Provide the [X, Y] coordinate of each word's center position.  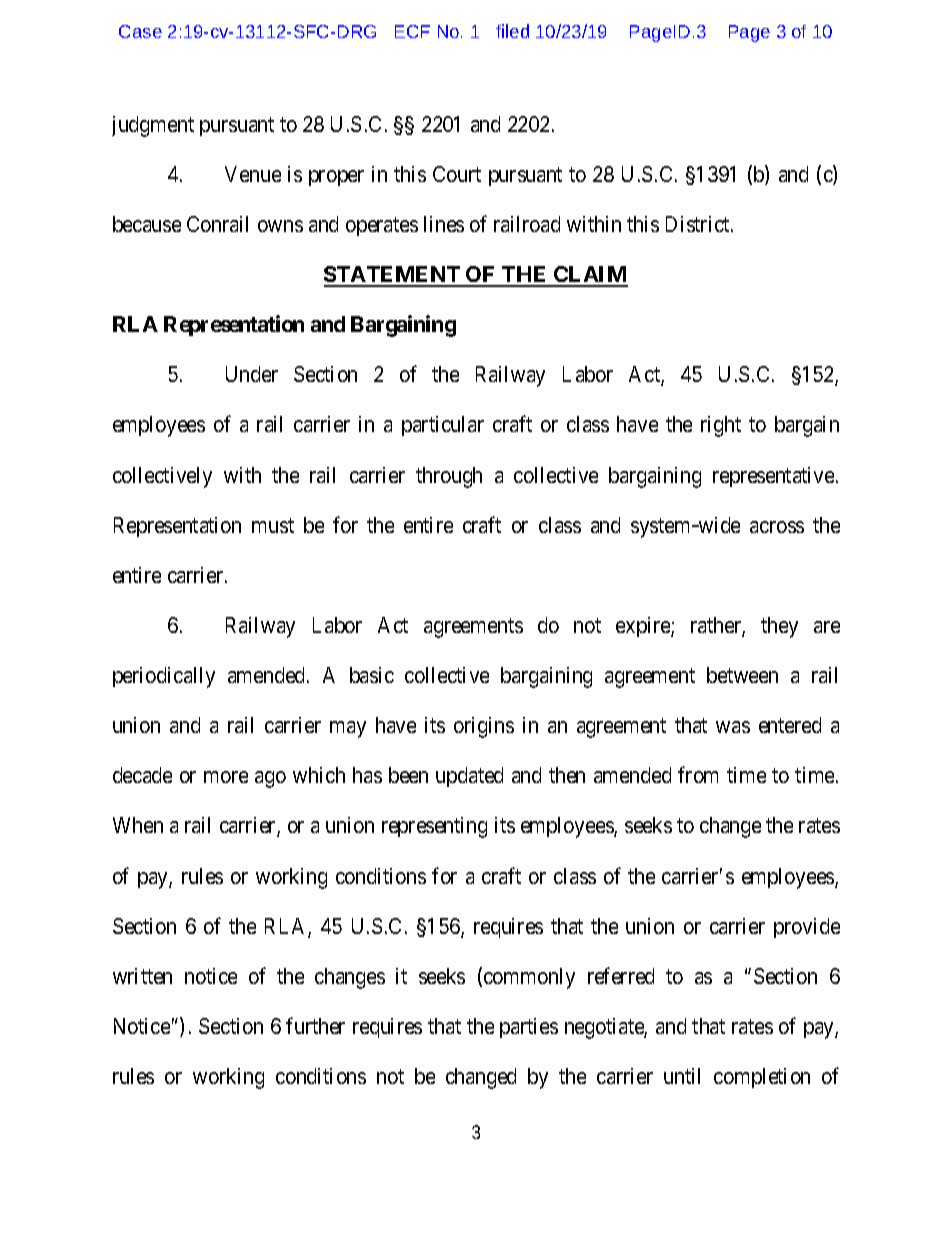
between [742, 675]
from [698, 774]
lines [444, 224]
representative [773, 477]
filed [512, 31]
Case [140, 31]
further [315, 1025]
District [699, 224]
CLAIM [590, 276]
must [273, 525]
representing [434, 827]
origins [484, 727]
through [449, 477]
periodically [164, 677]
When [138, 825]
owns [280, 226]
